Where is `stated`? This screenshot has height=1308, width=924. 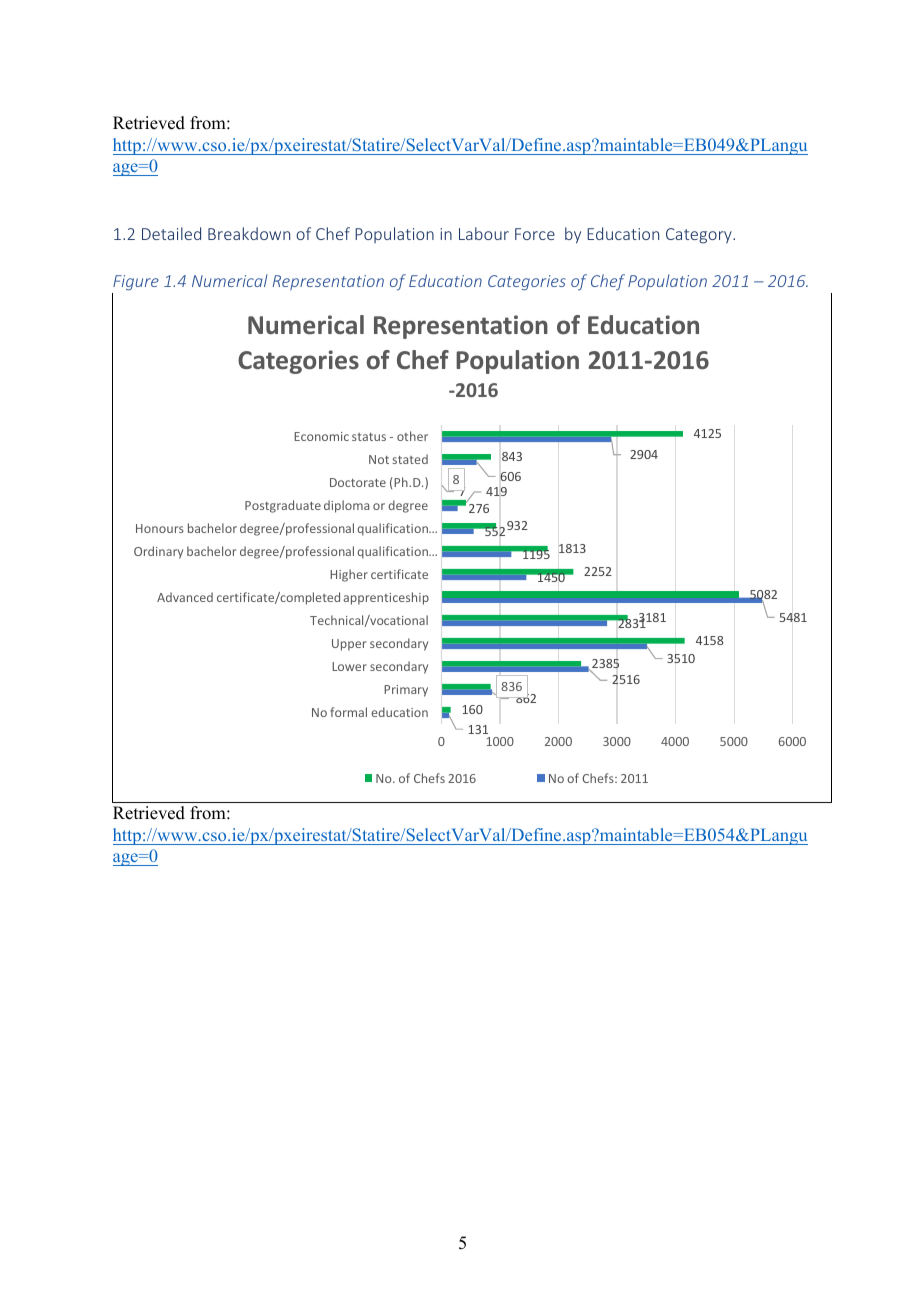
stated is located at coordinates (410, 459).
